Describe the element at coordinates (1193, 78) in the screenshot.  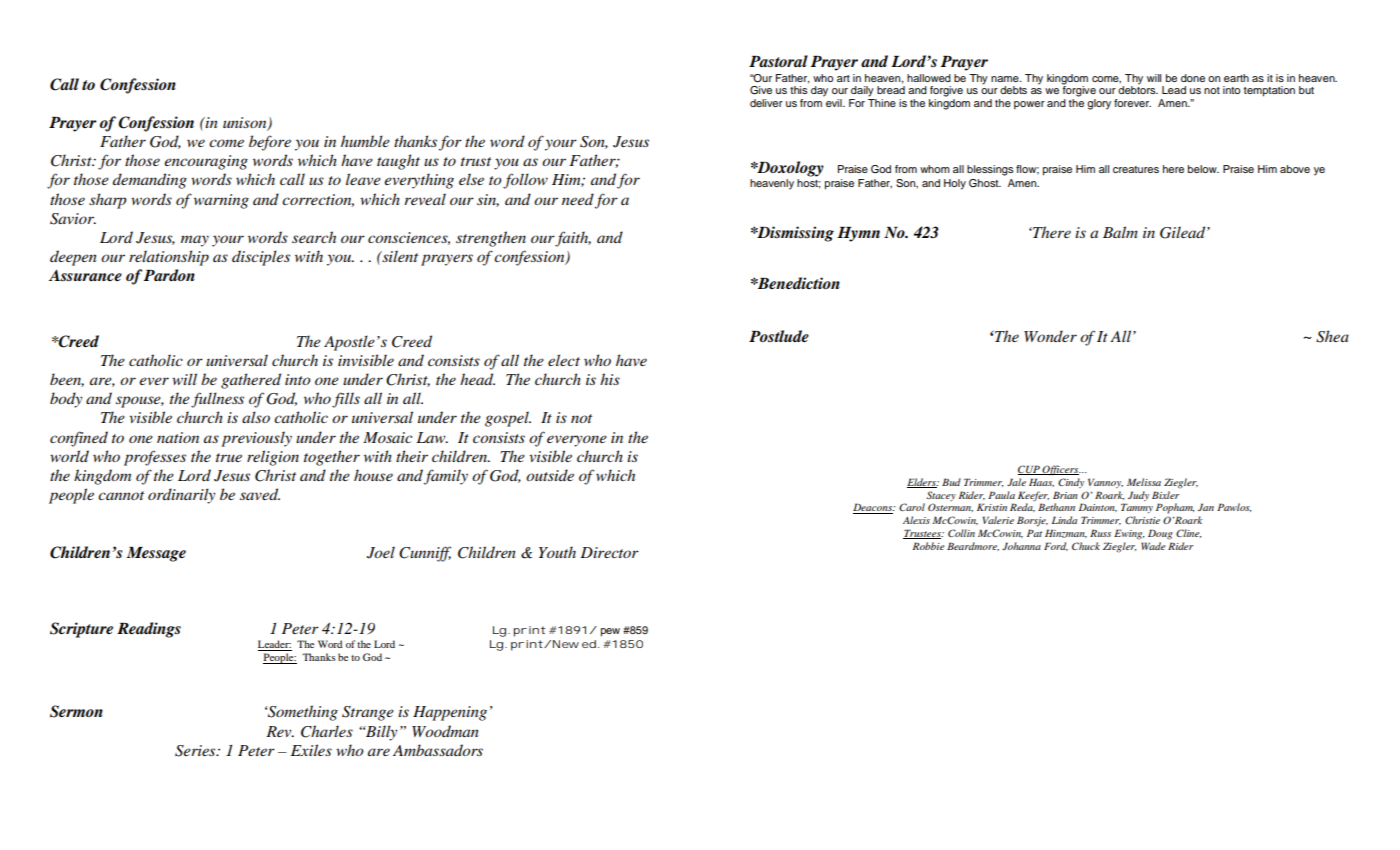
I see `done` at that location.
